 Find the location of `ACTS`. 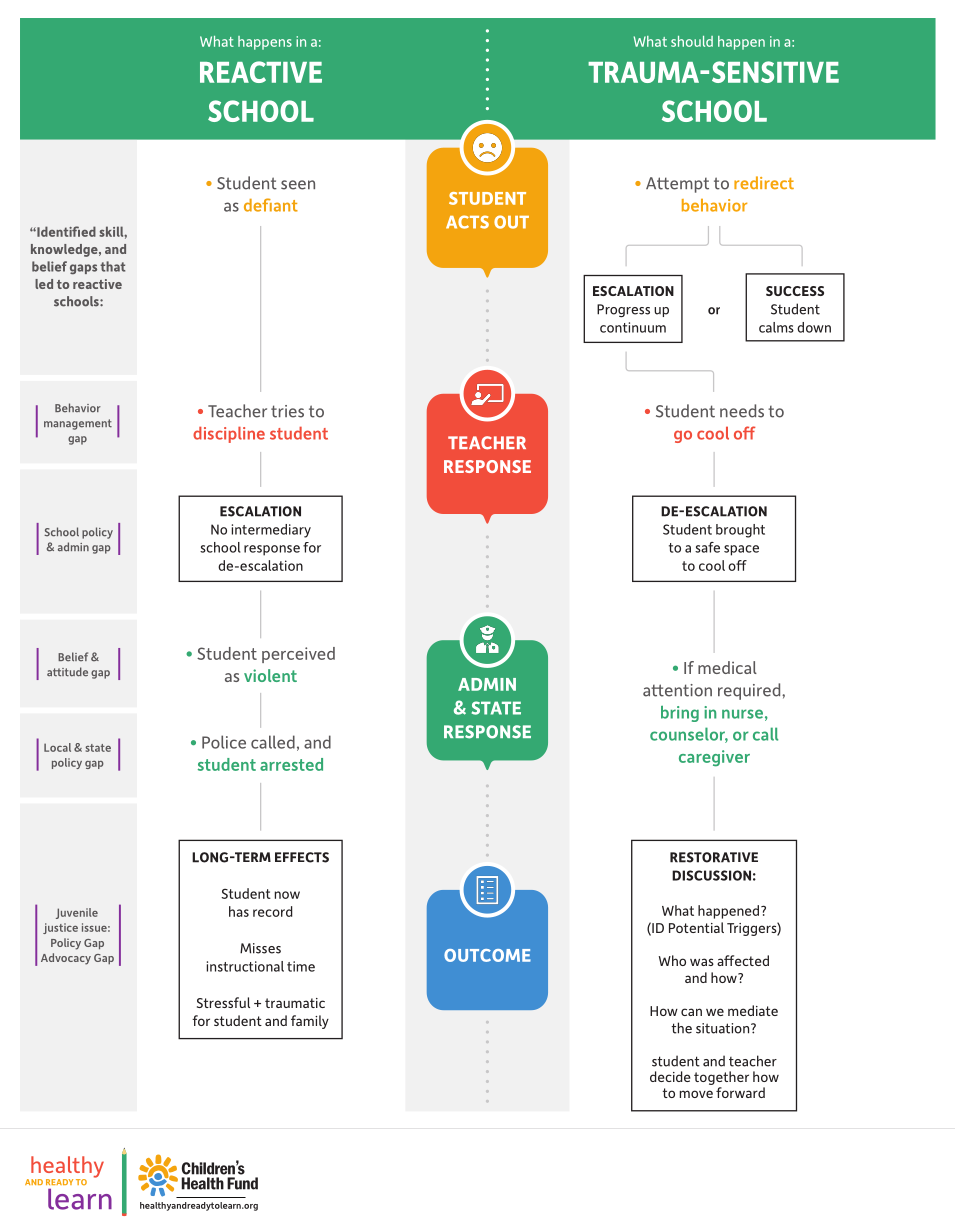

ACTS is located at coordinates (467, 222).
